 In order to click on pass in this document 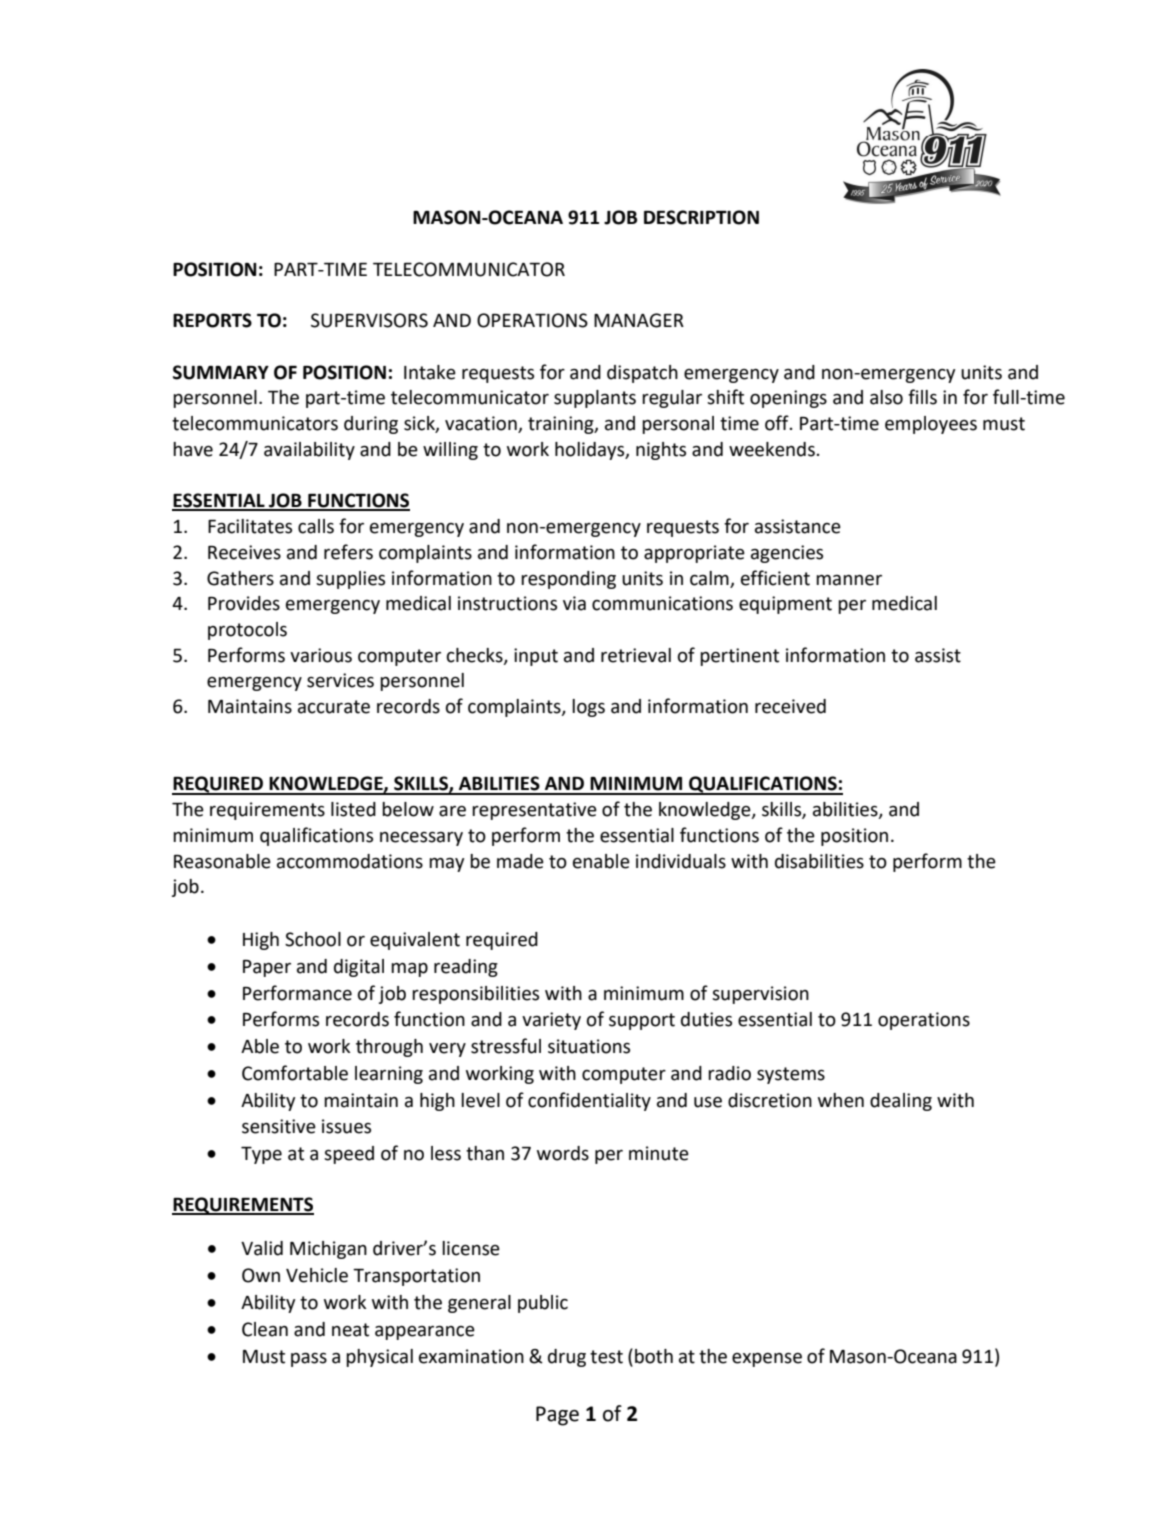, I will do `click(309, 1360)`.
